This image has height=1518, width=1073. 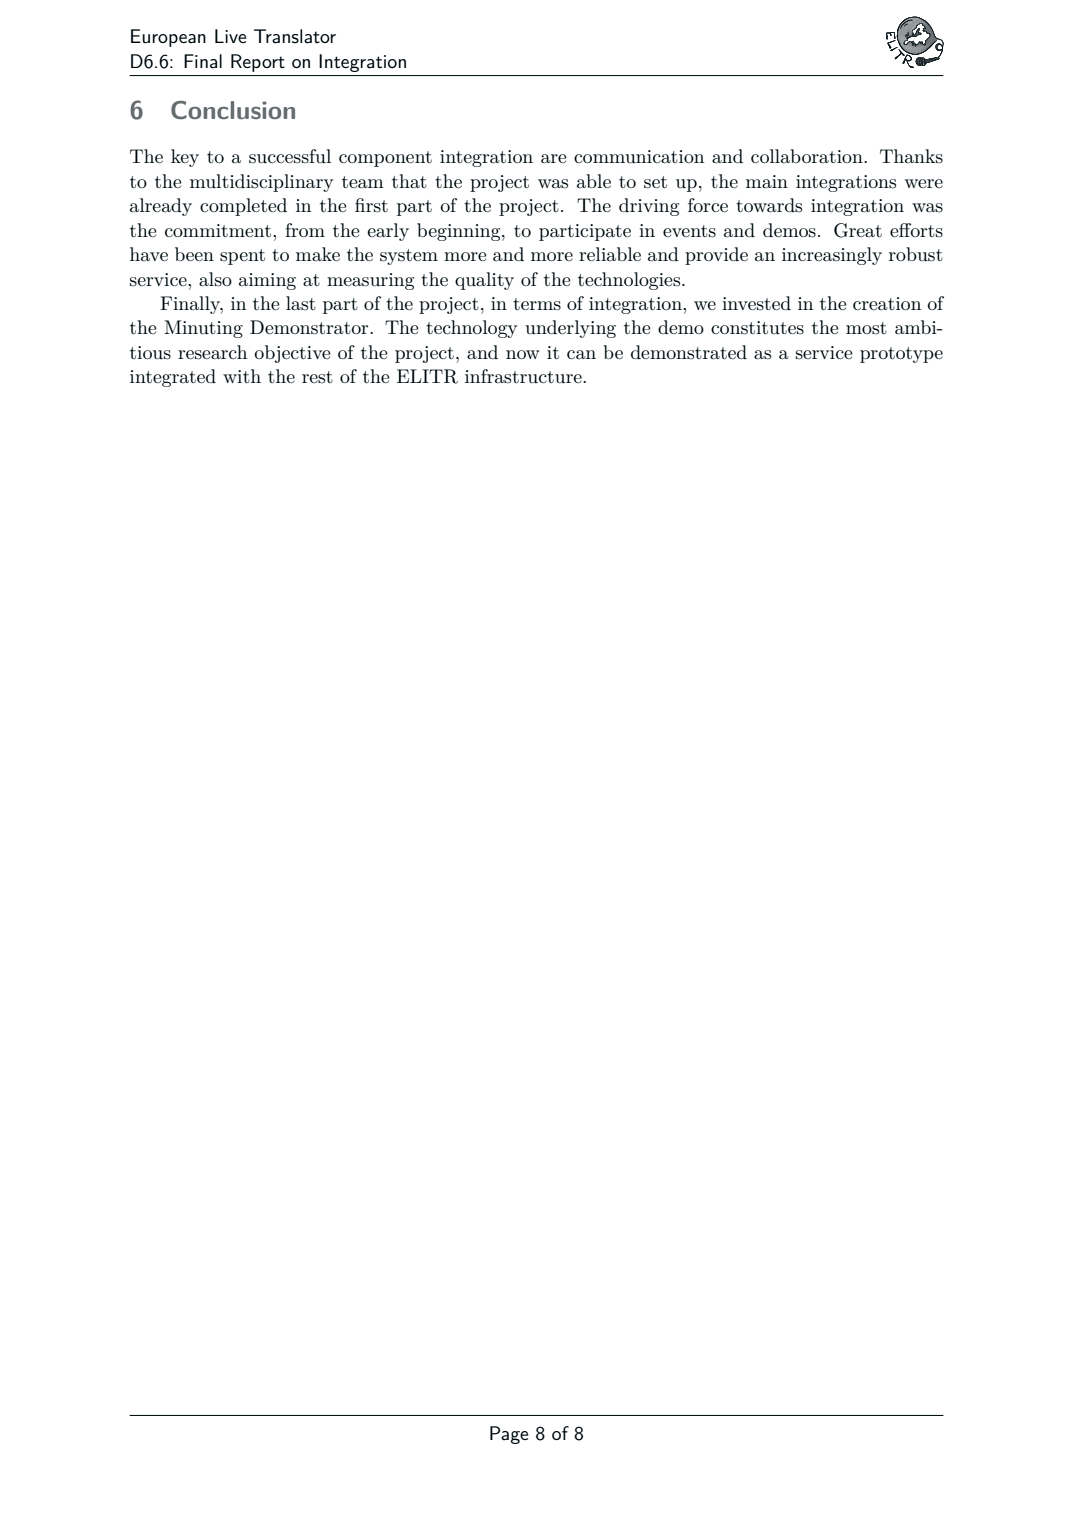 I want to click on constitutes, so click(x=757, y=328).
